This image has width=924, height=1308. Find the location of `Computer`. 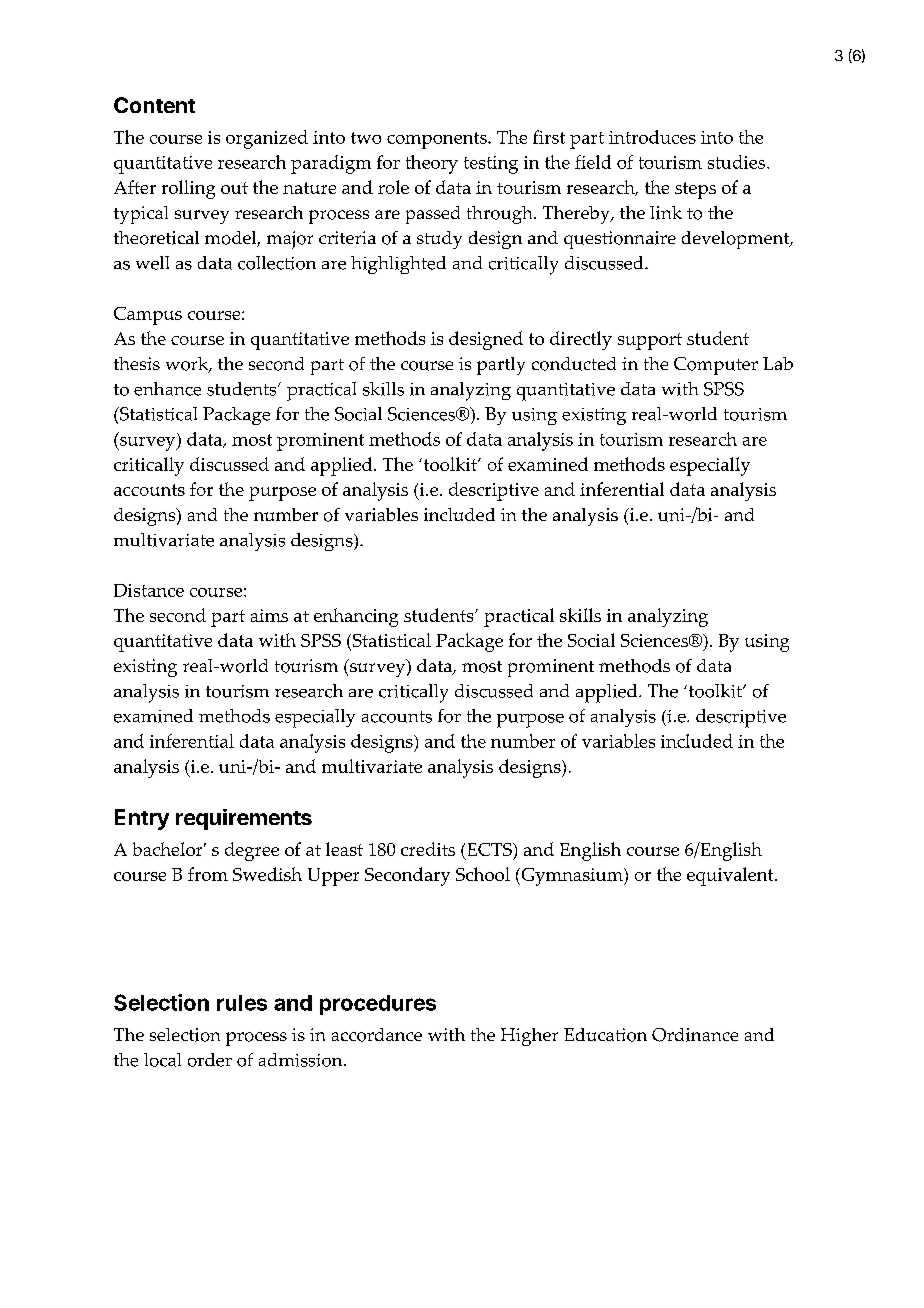

Computer is located at coordinates (716, 366).
